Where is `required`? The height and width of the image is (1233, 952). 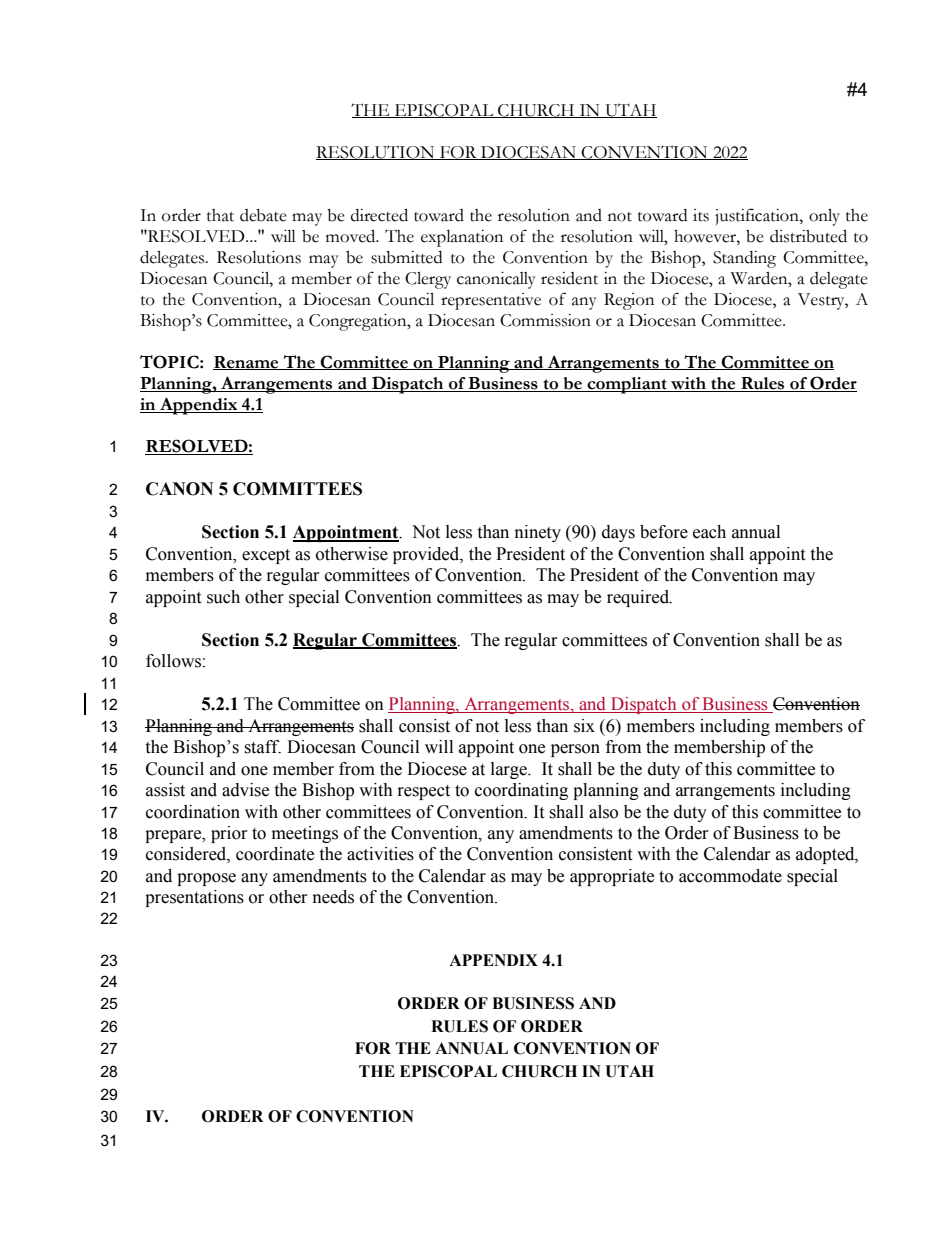 required is located at coordinates (639, 598).
